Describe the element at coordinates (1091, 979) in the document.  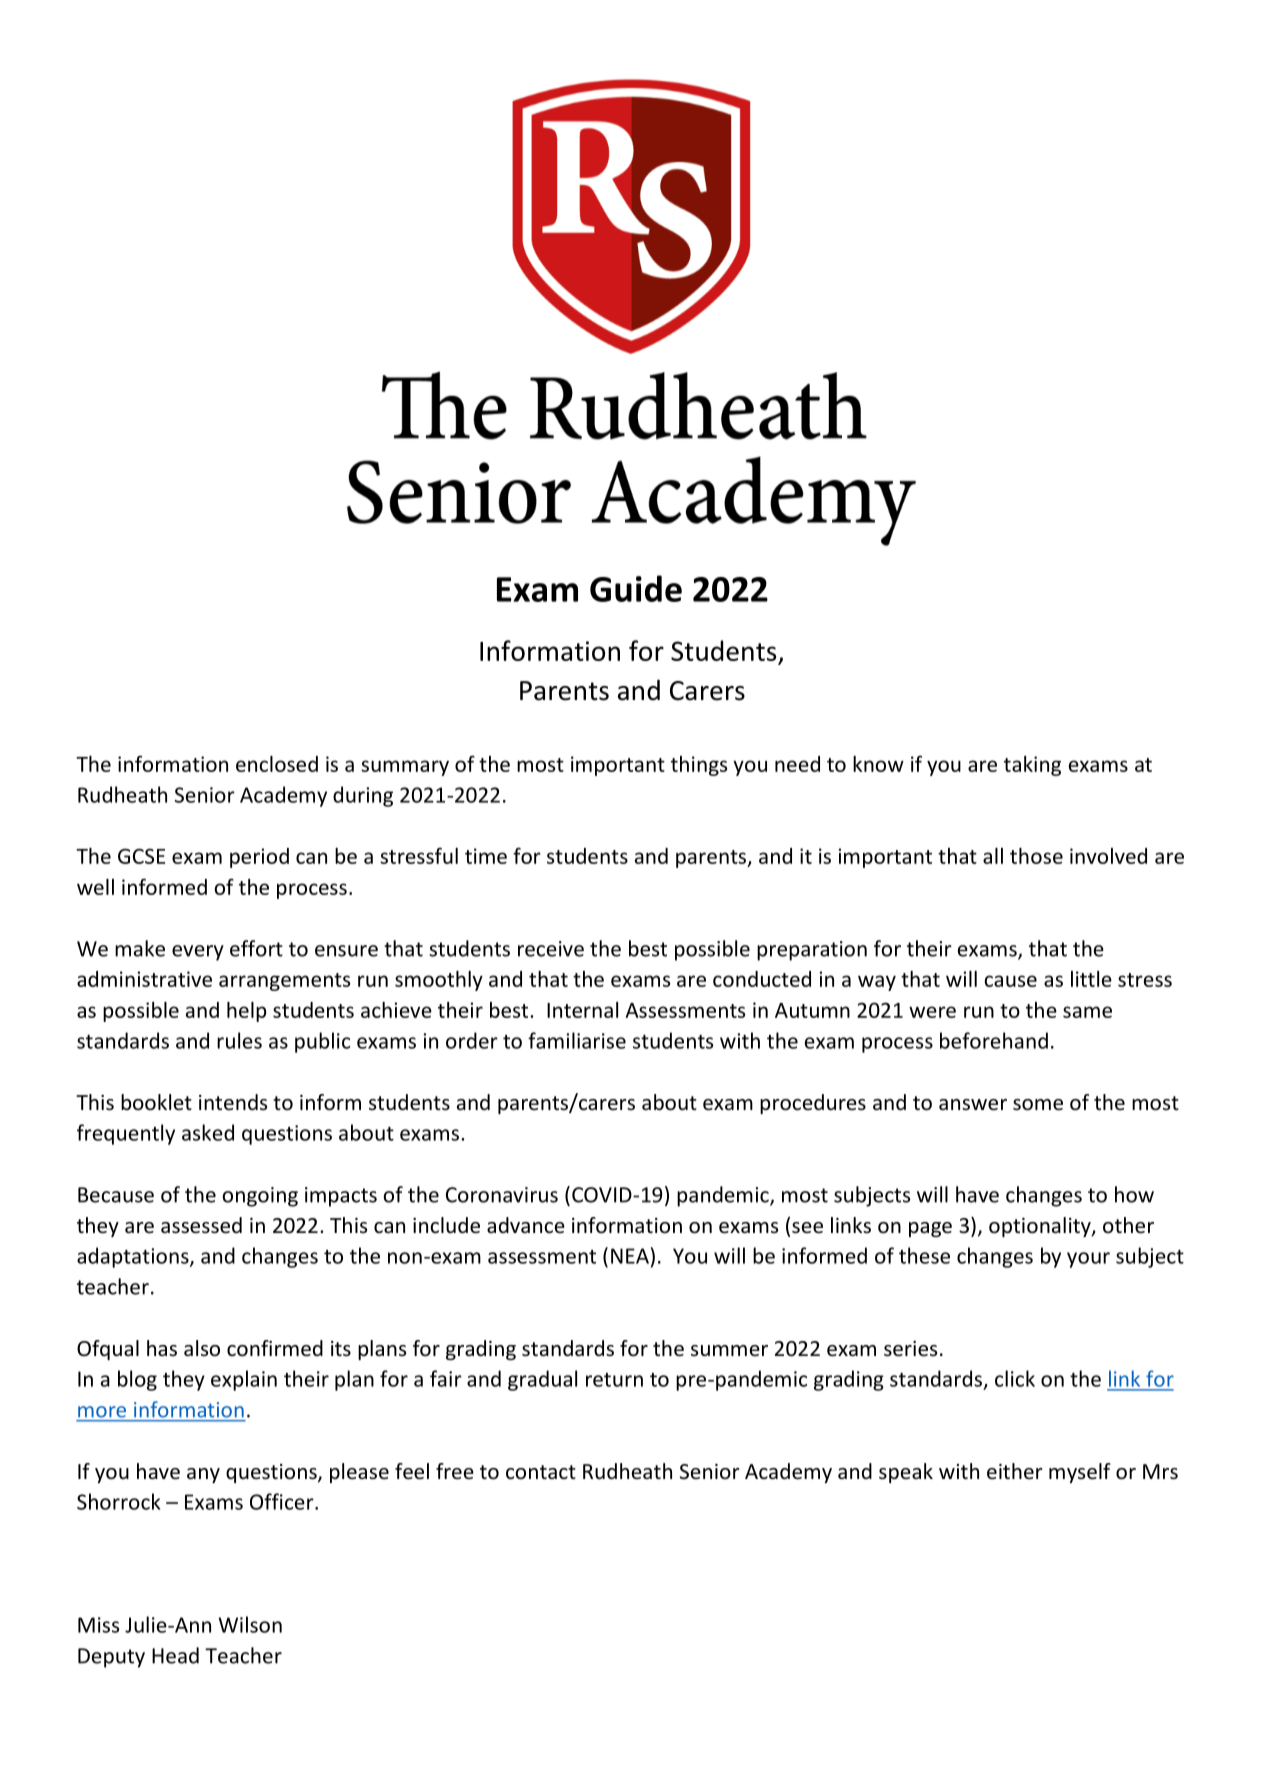
I see `little` at that location.
